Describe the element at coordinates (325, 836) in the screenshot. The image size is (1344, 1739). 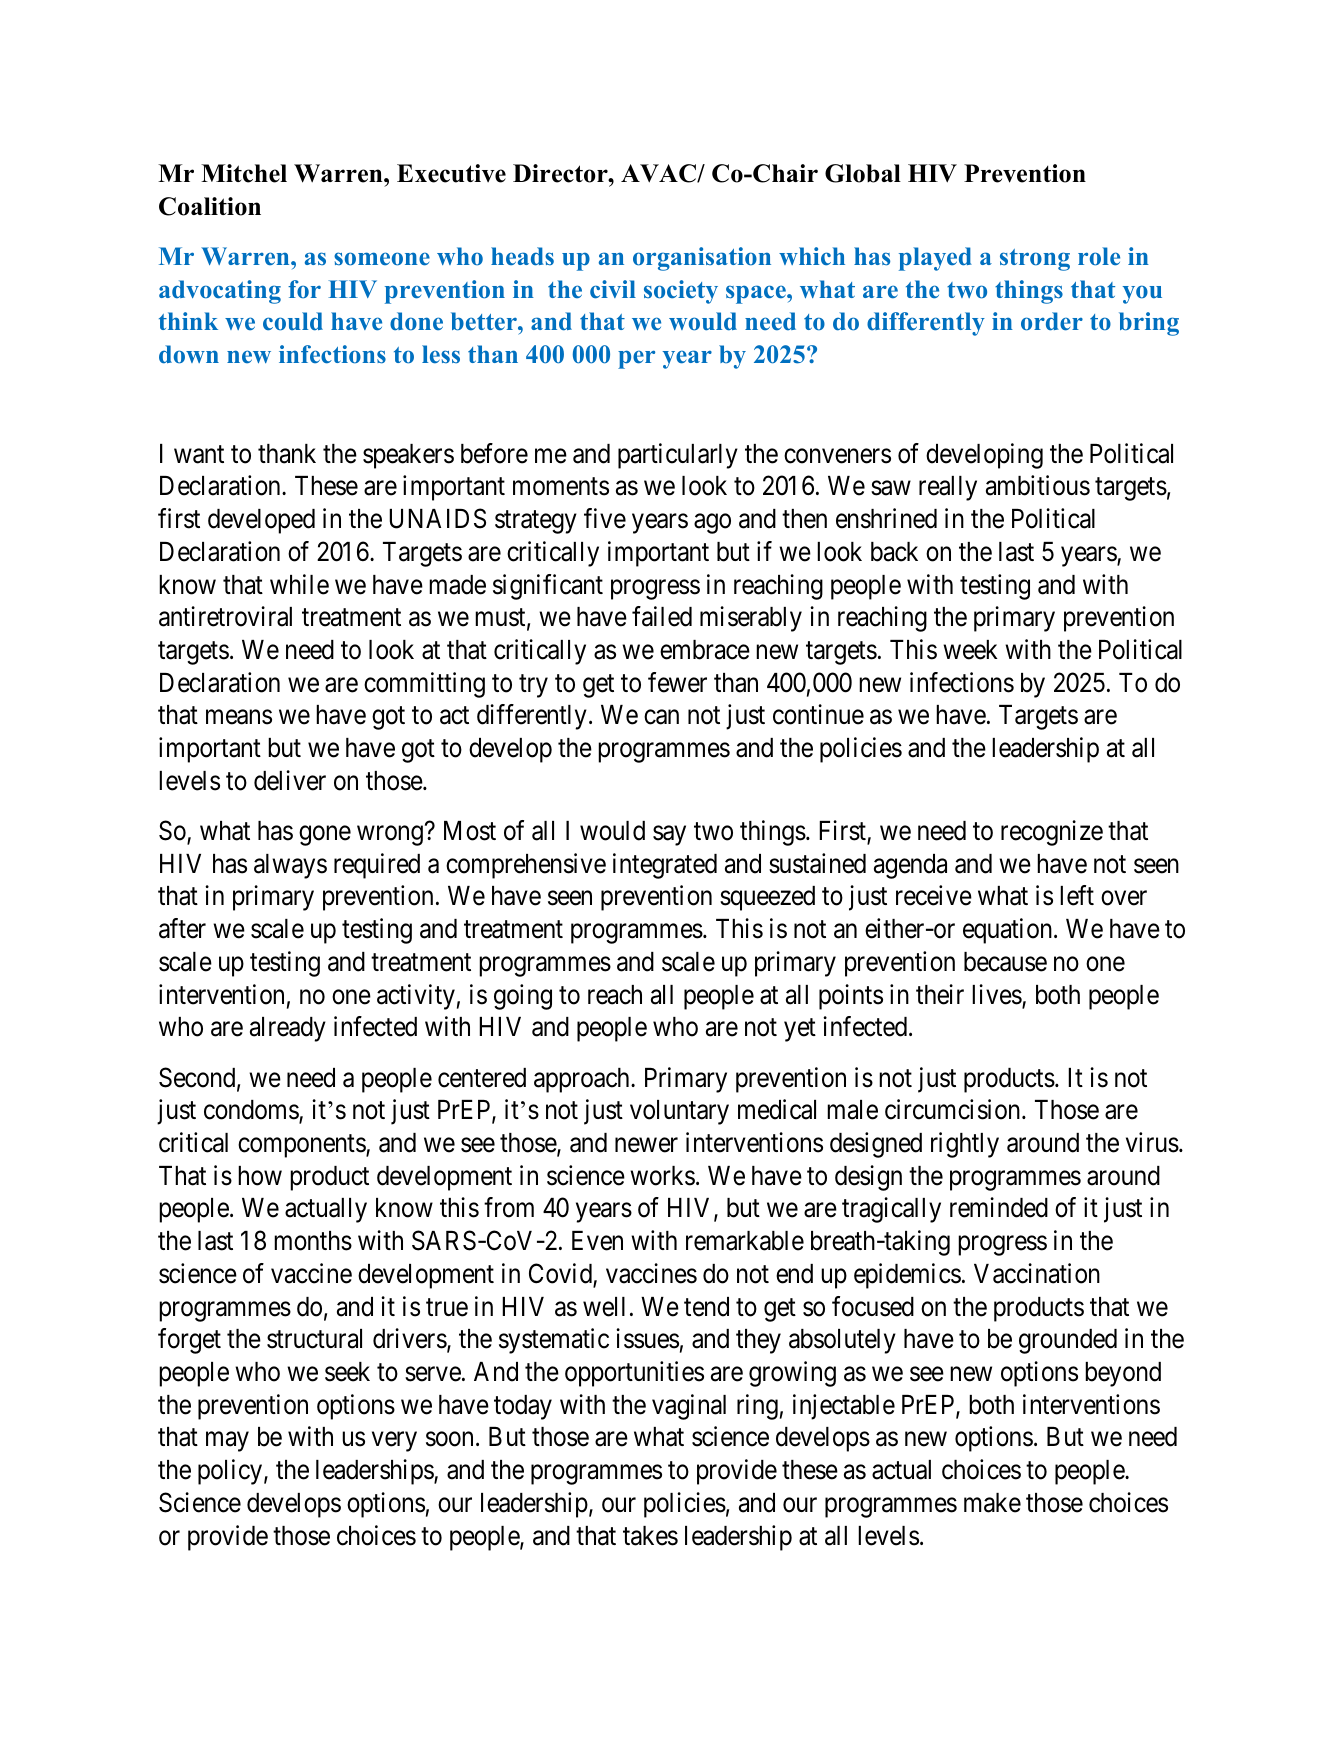
I see `gone` at that location.
